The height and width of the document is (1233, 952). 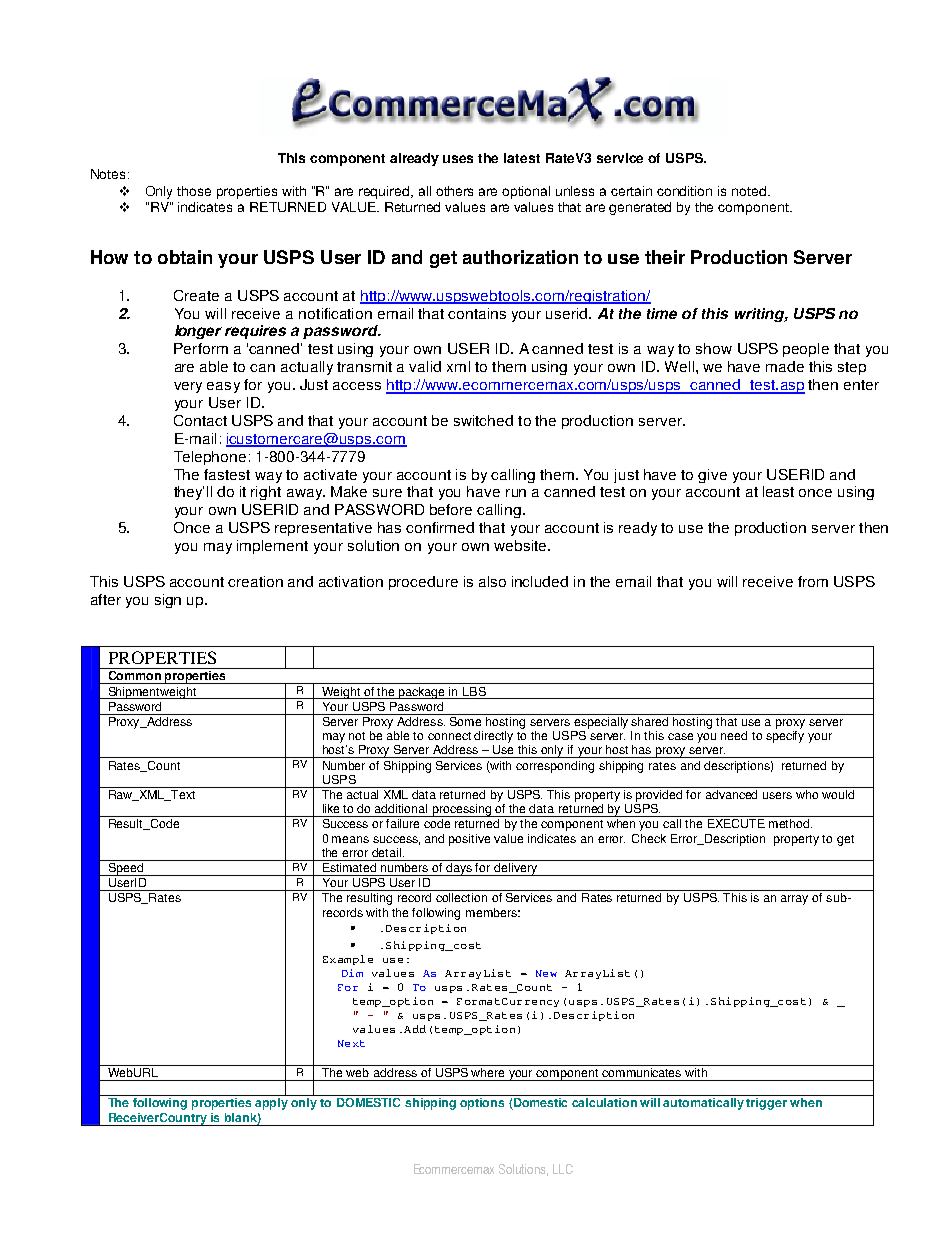 What do you see at coordinates (351, 1043) in the document?
I see `Next` at bounding box center [351, 1043].
